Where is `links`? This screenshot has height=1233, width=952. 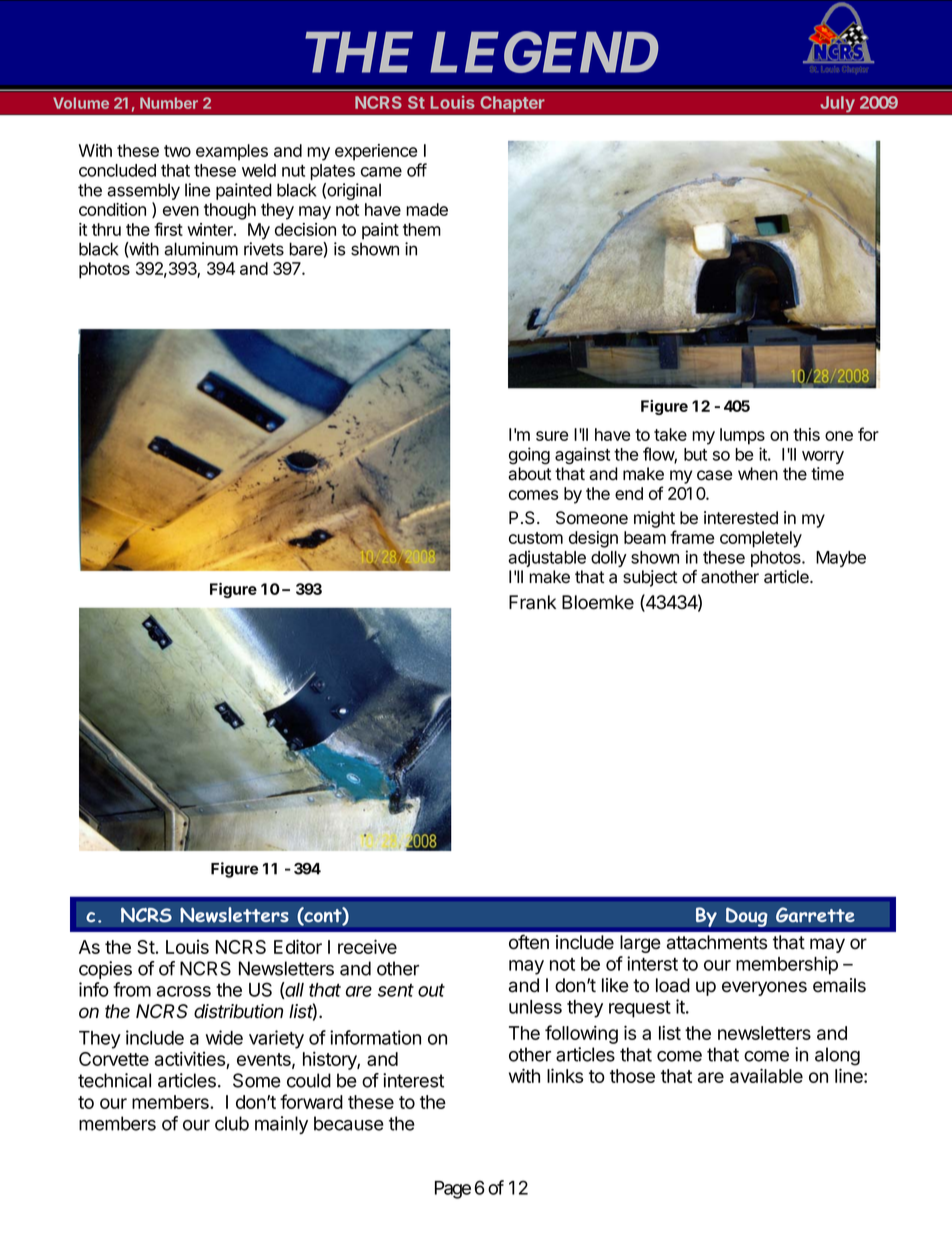
links is located at coordinates (565, 1075).
